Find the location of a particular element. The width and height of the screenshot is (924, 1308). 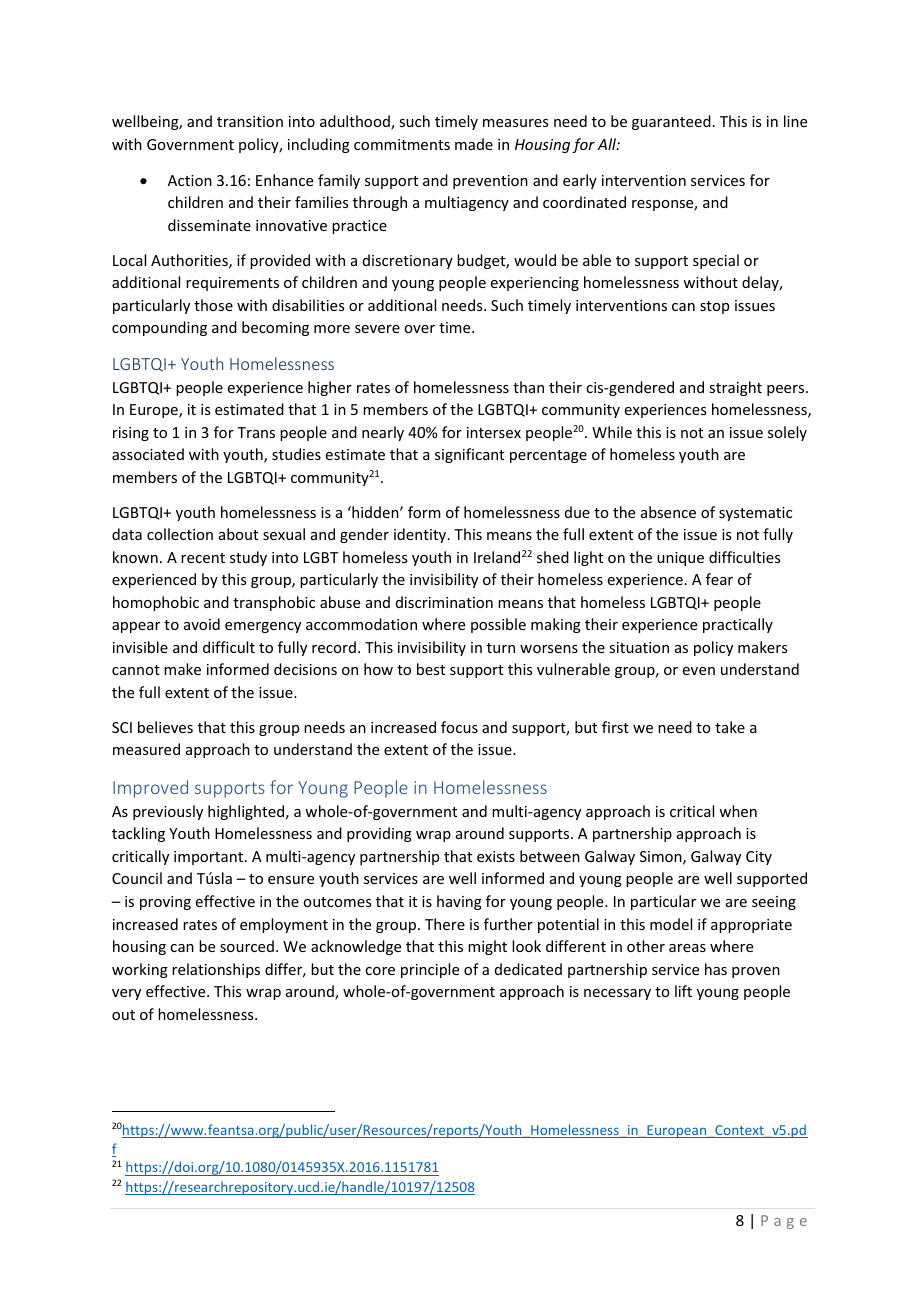

Action is located at coordinates (190, 180).
